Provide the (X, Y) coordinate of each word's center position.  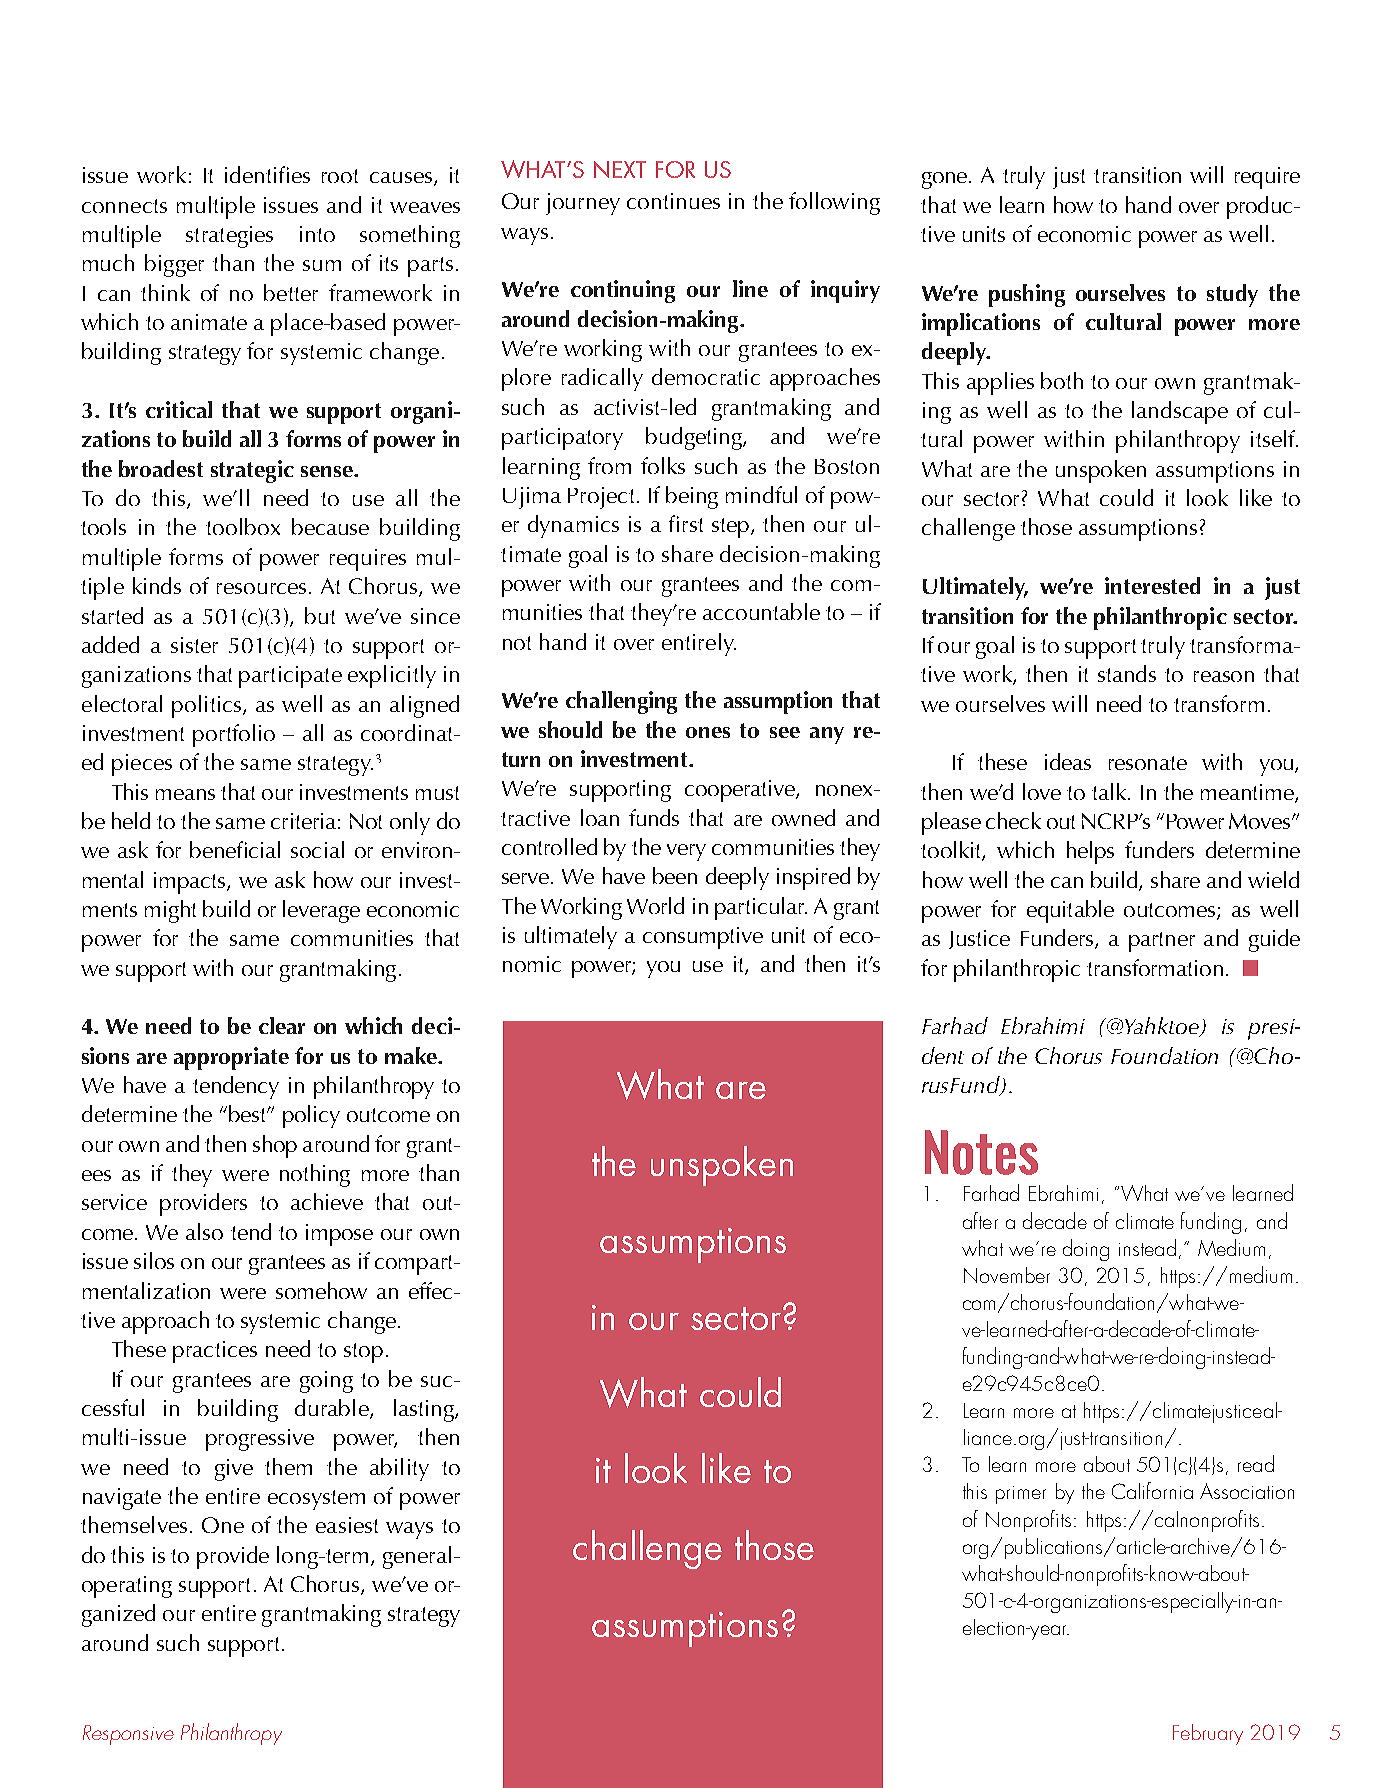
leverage (321, 911)
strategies (229, 237)
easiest (347, 1525)
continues (673, 201)
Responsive (128, 1735)
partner (1162, 942)
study (1232, 295)
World (655, 905)
